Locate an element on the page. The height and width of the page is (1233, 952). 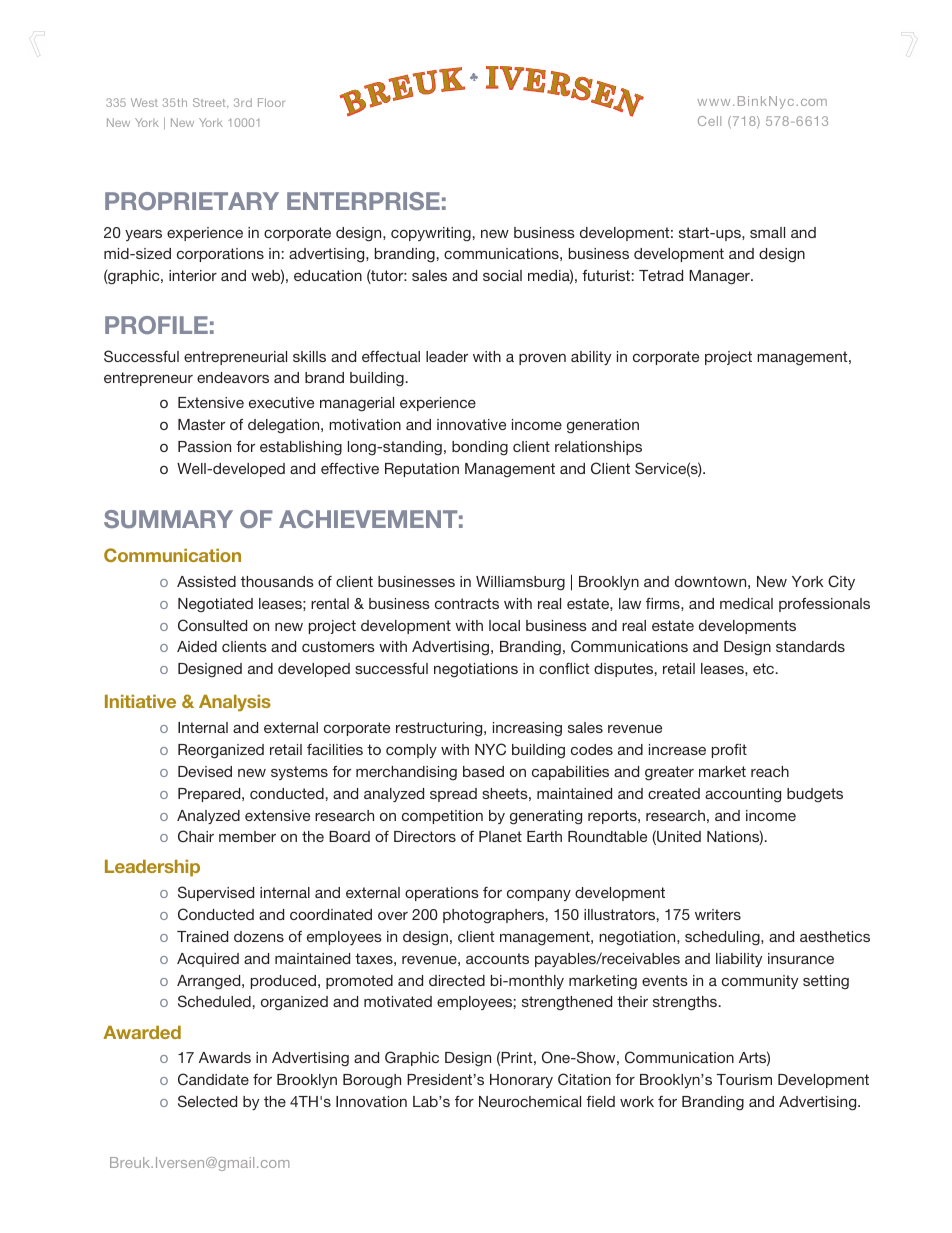
Cell is located at coordinates (709, 121).
